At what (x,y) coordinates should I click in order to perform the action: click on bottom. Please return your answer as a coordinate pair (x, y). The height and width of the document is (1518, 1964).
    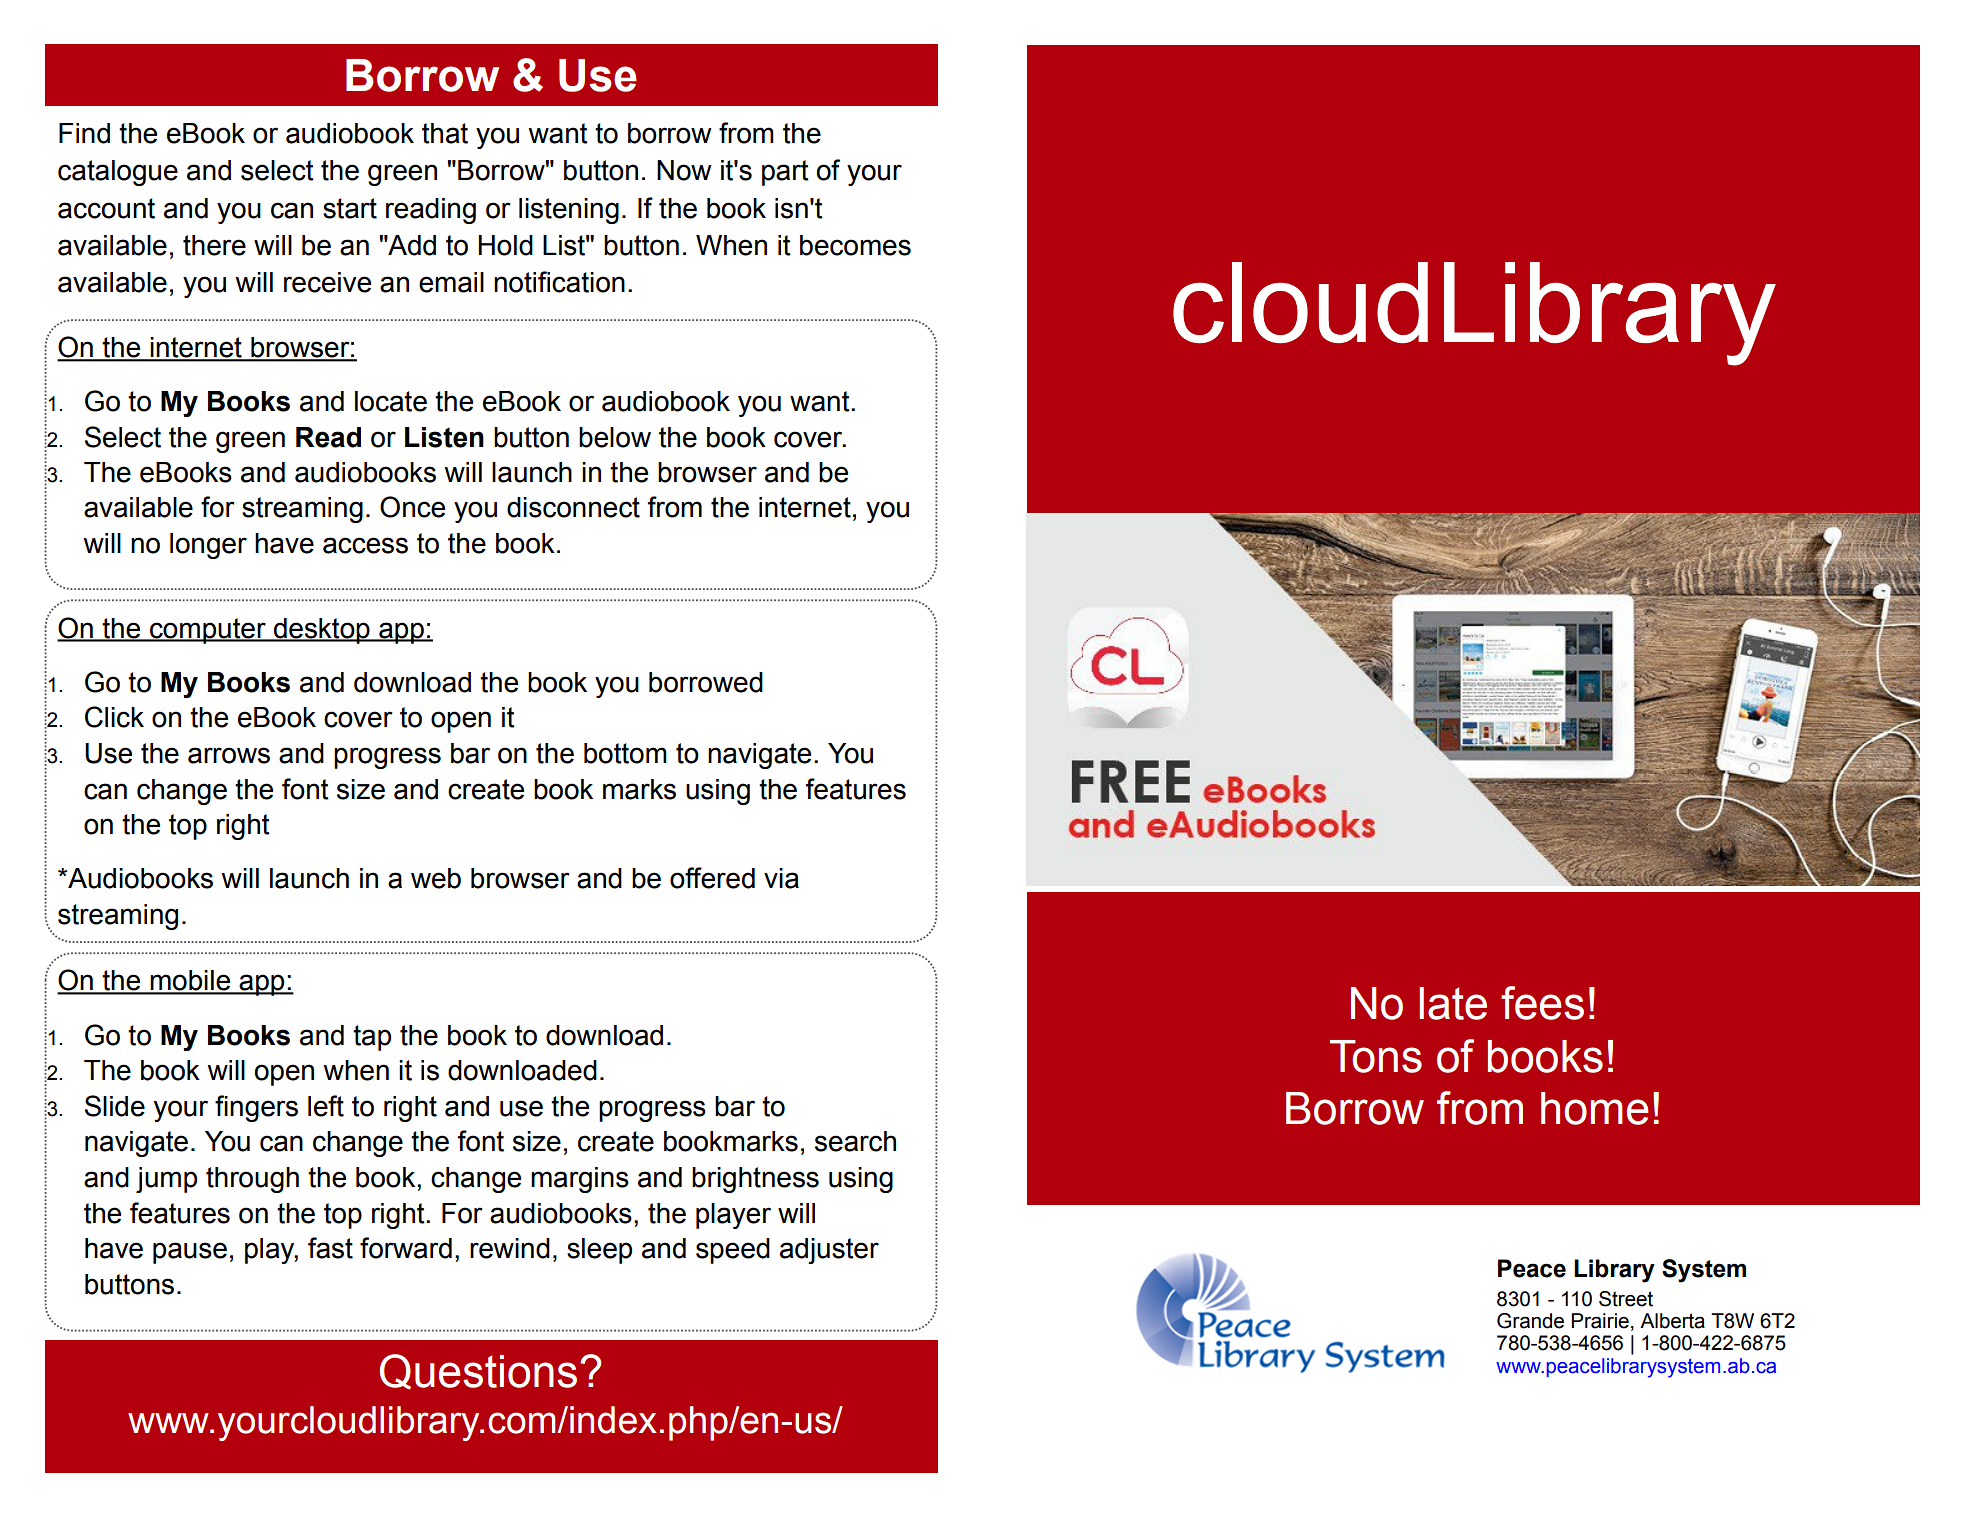
    Looking at the image, I should click on (625, 753).
